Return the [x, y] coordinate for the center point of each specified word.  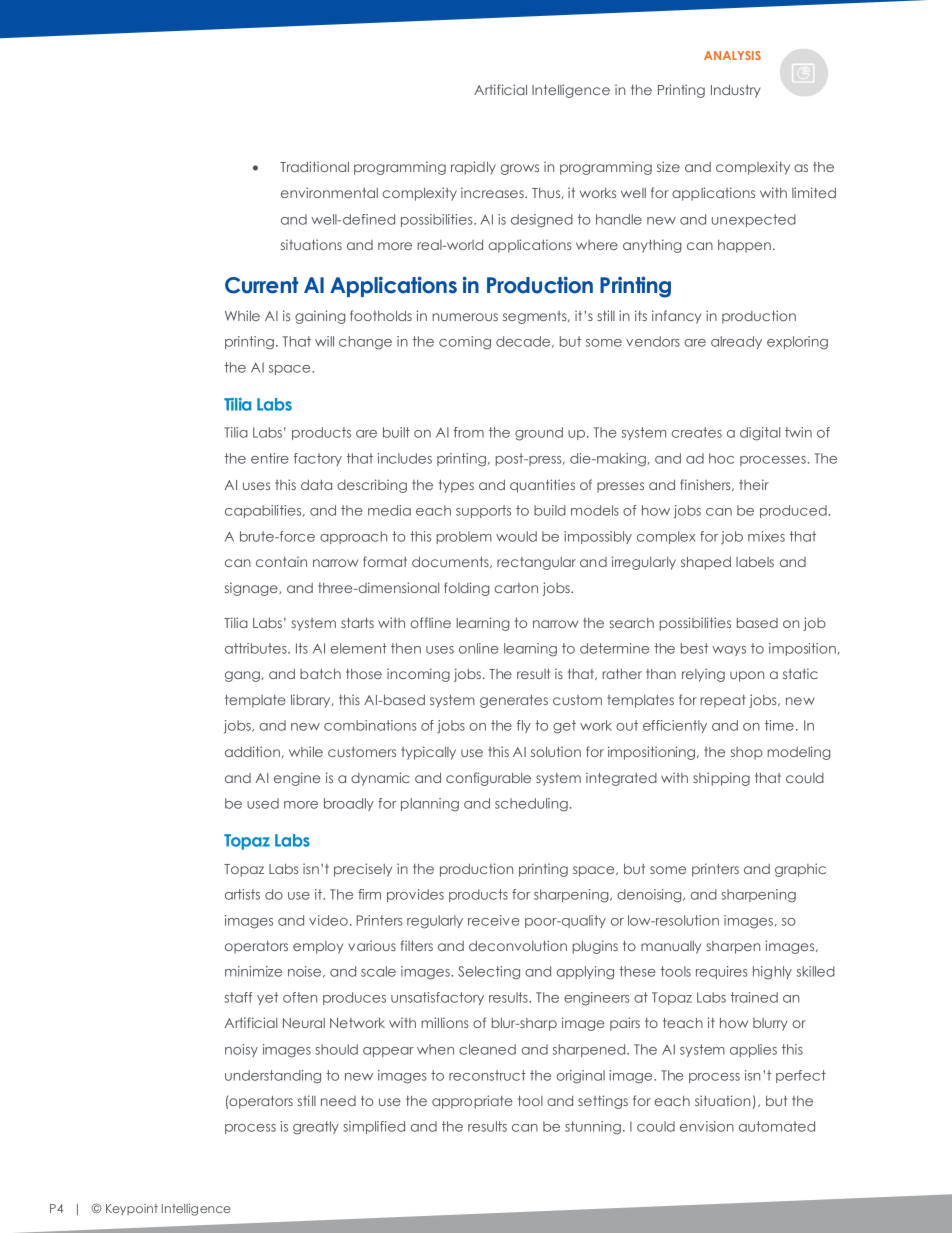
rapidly [473, 168]
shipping [721, 779]
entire [270, 458]
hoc [721, 458]
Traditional [314, 166]
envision [707, 1126]
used [263, 803]
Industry [736, 91]
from [469, 432]
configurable [488, 779]
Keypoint [132, 1209]
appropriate [472, 1102]
